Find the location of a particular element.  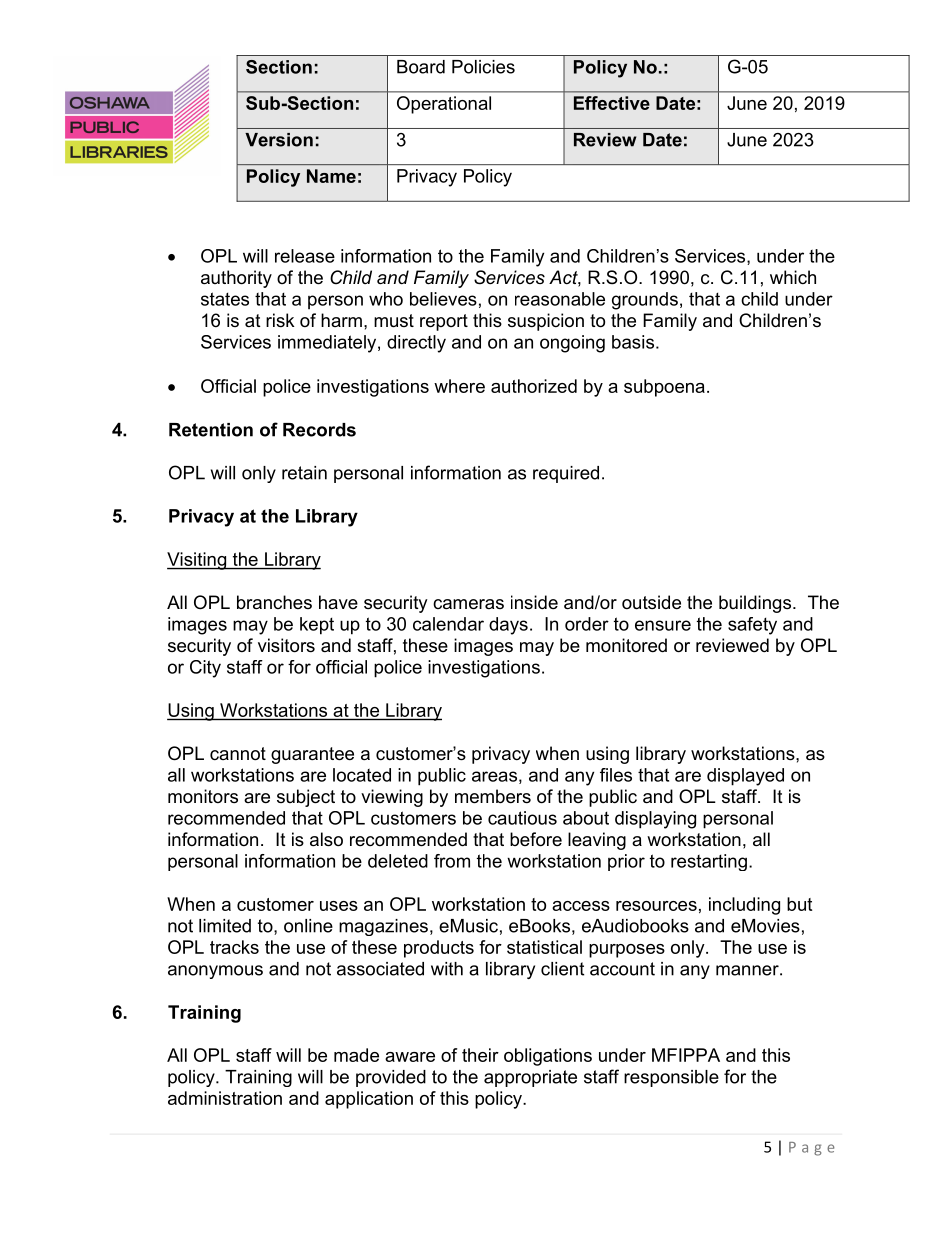

Version is located at coordinates (279, 140).
